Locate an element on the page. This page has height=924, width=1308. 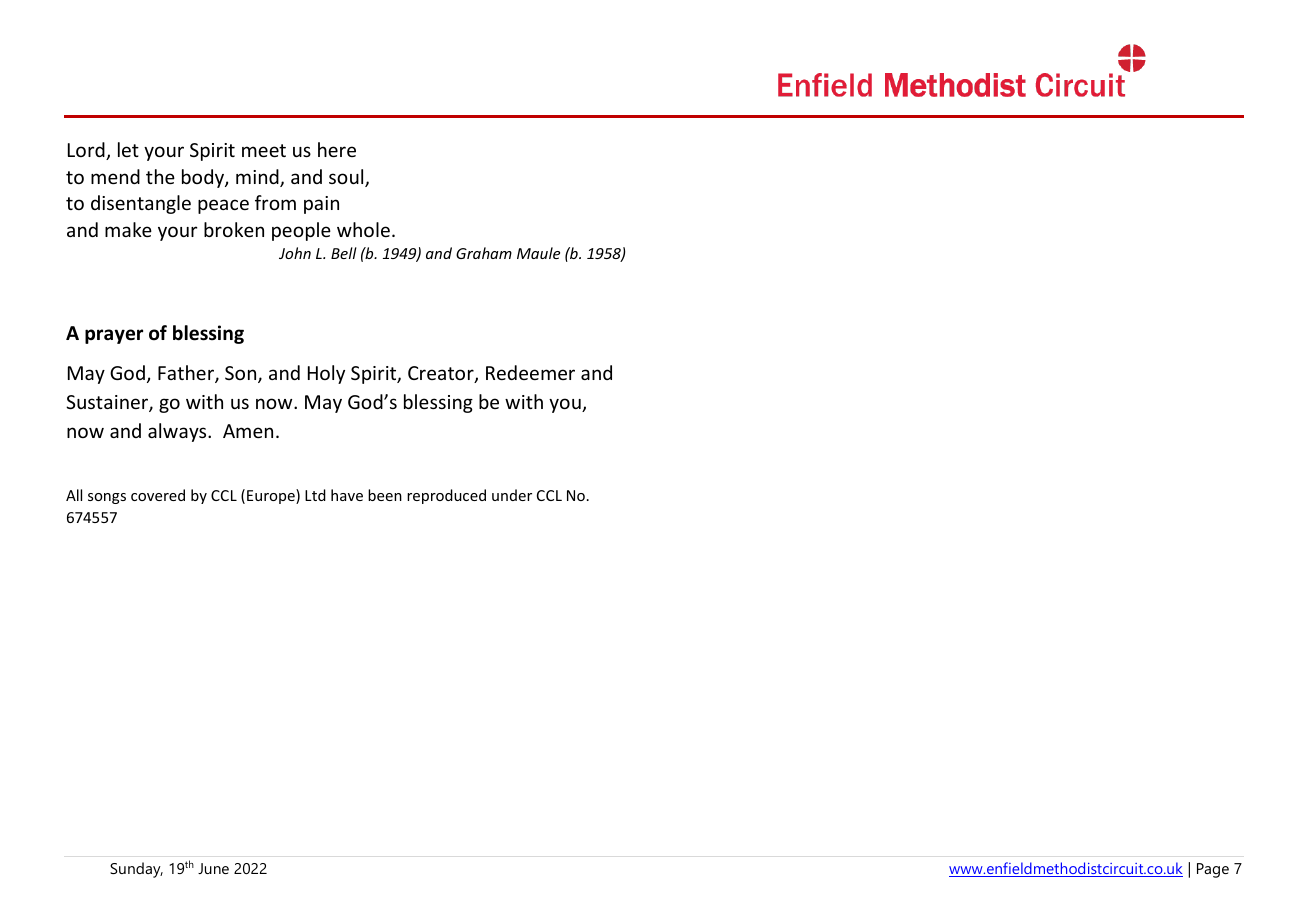
under is located at coordinates (512, 495).
